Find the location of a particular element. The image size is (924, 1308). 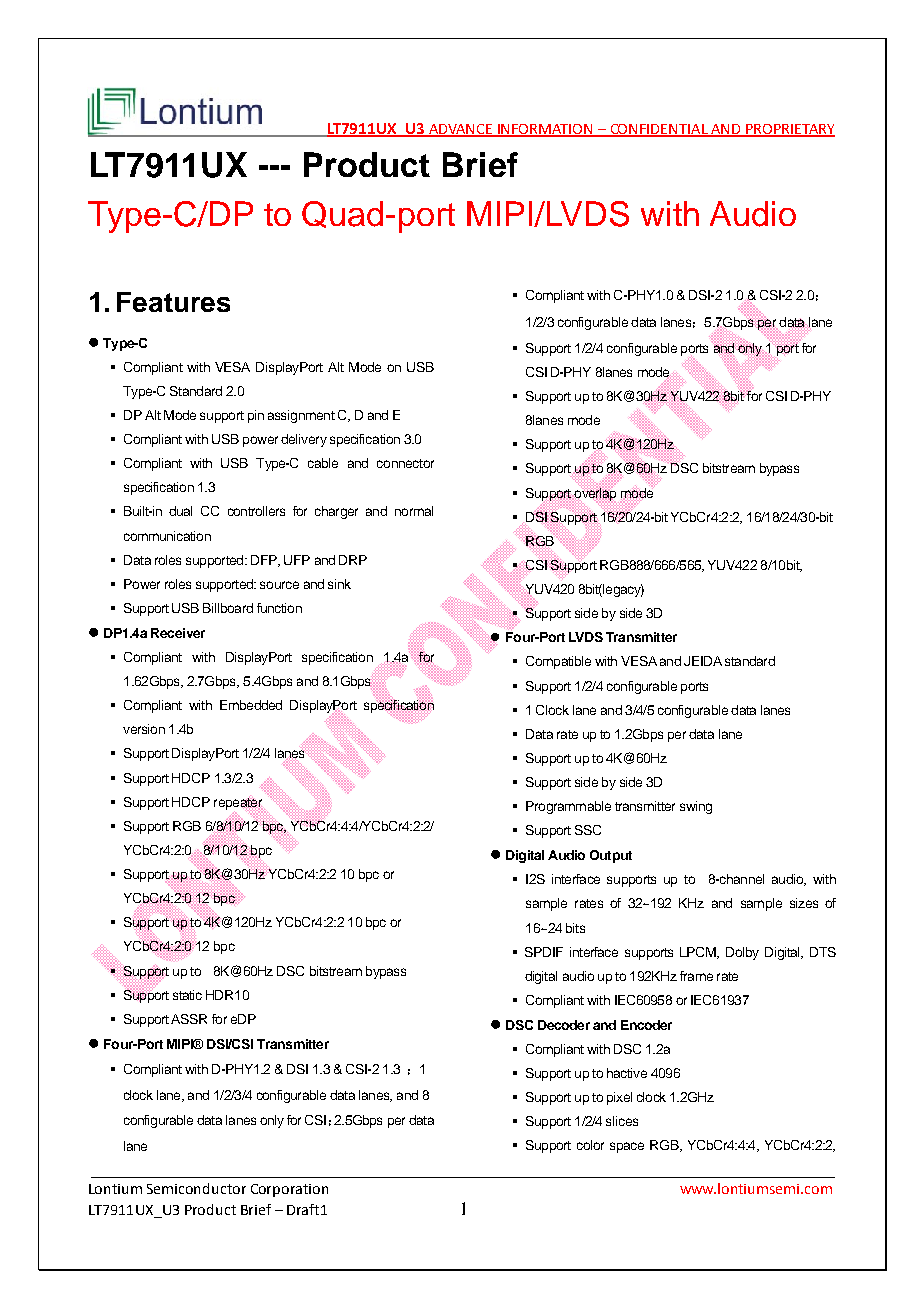

Semiconductor is located at coordinates (196, 1188).
